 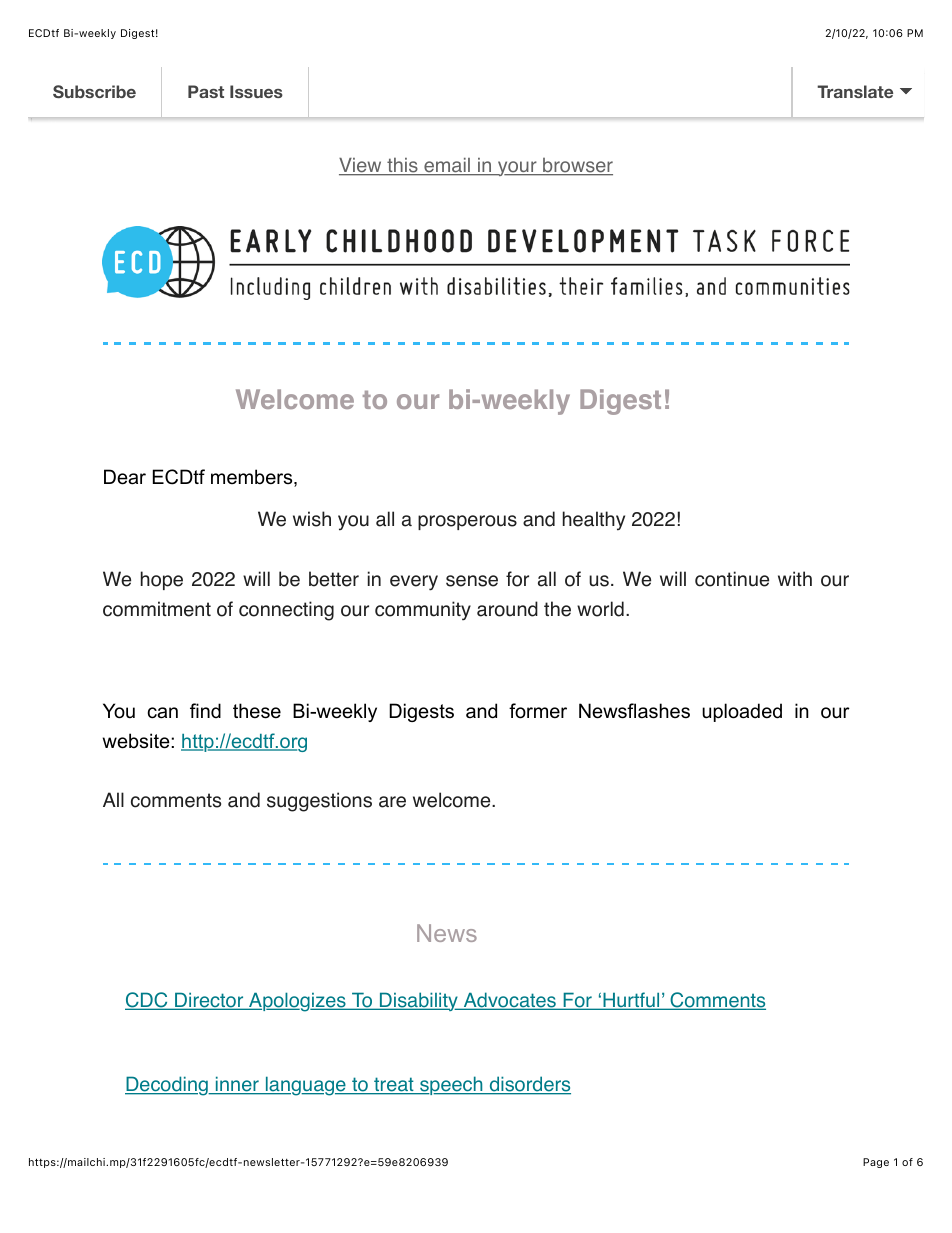 I want to click on Decoding, so click(x=167, y=1086).
